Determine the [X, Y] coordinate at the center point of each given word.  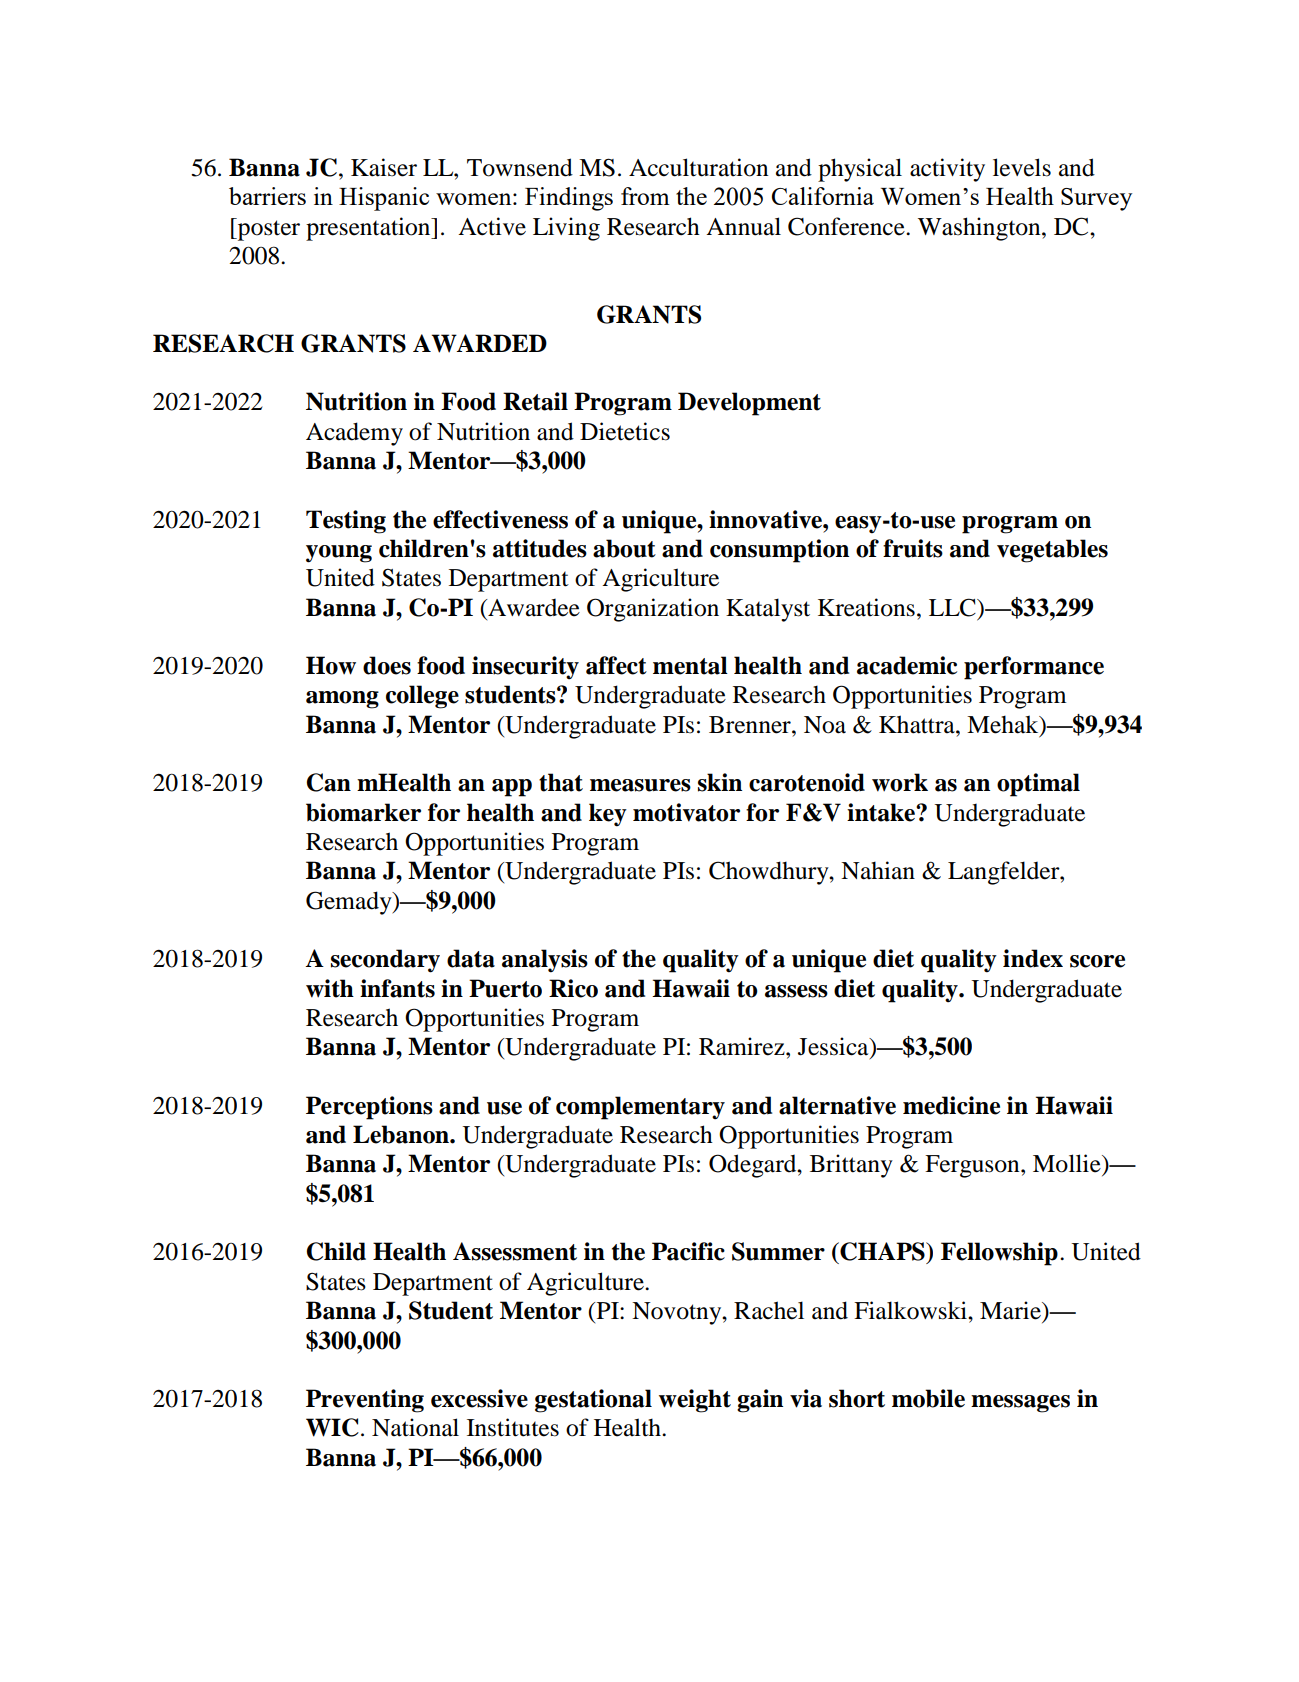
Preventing [365, 1401]
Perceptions [369, 1108]
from [645, 196]
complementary [640, 1108]
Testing [346, 522]
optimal [1038, 785]
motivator [686, 812]
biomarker [363, 812]
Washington [980, 229]
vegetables [1052, 551]
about [624, 548]
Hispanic [384, 199]
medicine [951, 1105]
